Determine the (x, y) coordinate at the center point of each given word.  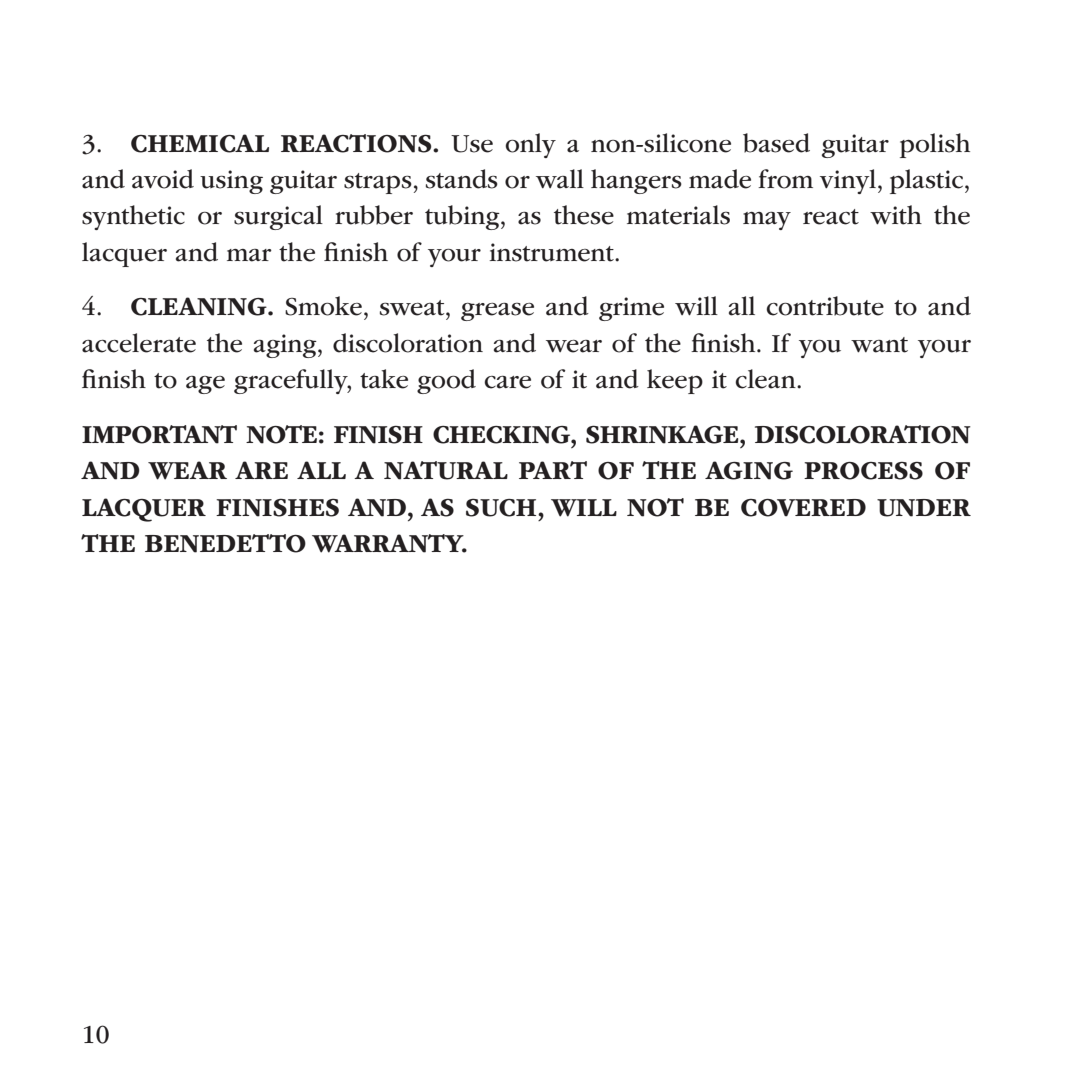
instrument (552, 252)
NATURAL (446, 470)
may (767, 221)
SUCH (502, 508)
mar (249, 255)
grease (497, 312)
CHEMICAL (200, 143)
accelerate (139, 343)
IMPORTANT (159, 434)
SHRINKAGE (663, 434)
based (776, 143)
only (531, 145)
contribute (825, 306)
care (507, 382)
